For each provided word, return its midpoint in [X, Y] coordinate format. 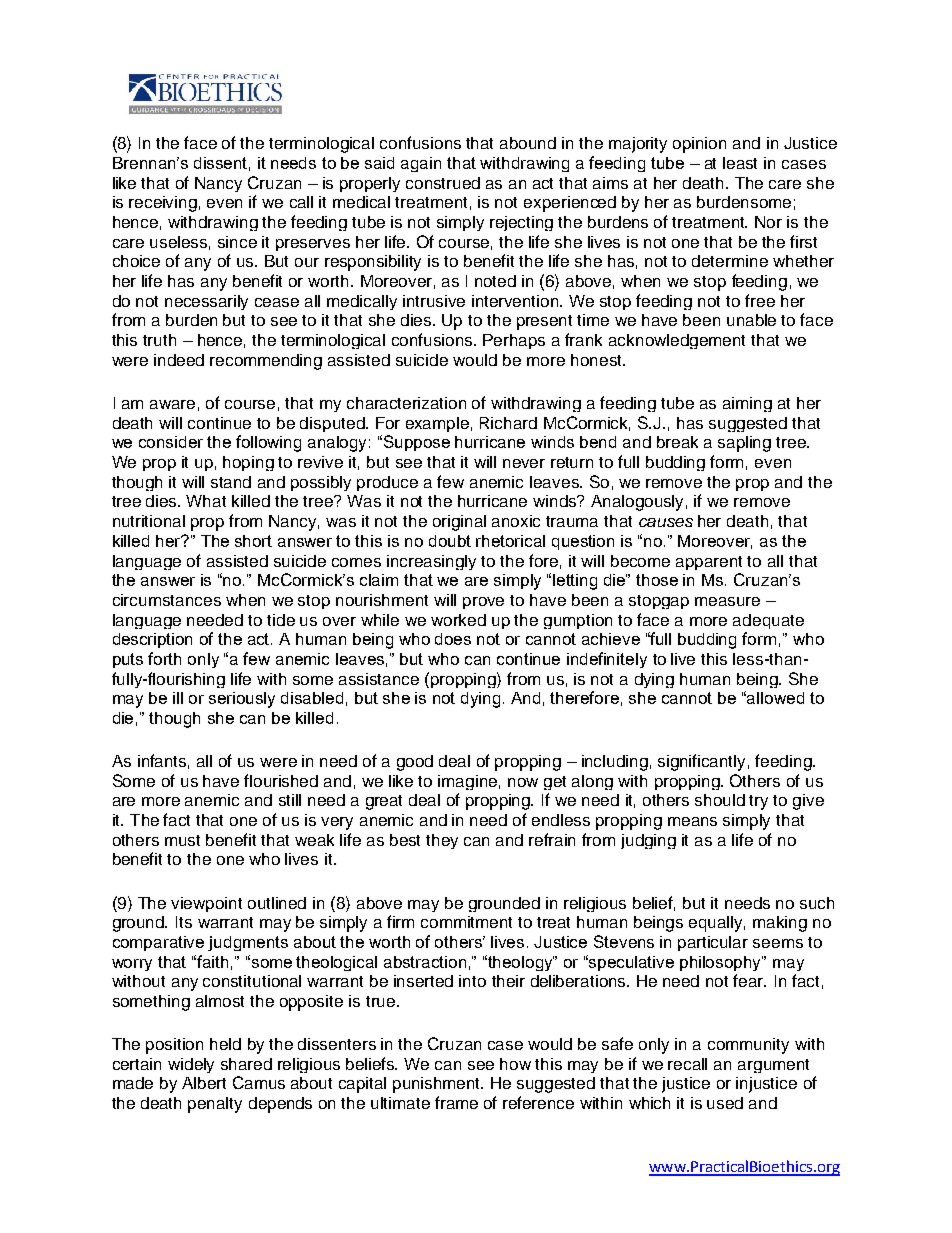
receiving [163, 204]
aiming [747, 404]
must [182, 840]
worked [458, 620]
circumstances [167, 600]
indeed [179, 360]
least [740, 163]
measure [727, 601]
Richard [508, 423]
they [442, 841]
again [421, 164]
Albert [204, 1083]
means [692, 821]
